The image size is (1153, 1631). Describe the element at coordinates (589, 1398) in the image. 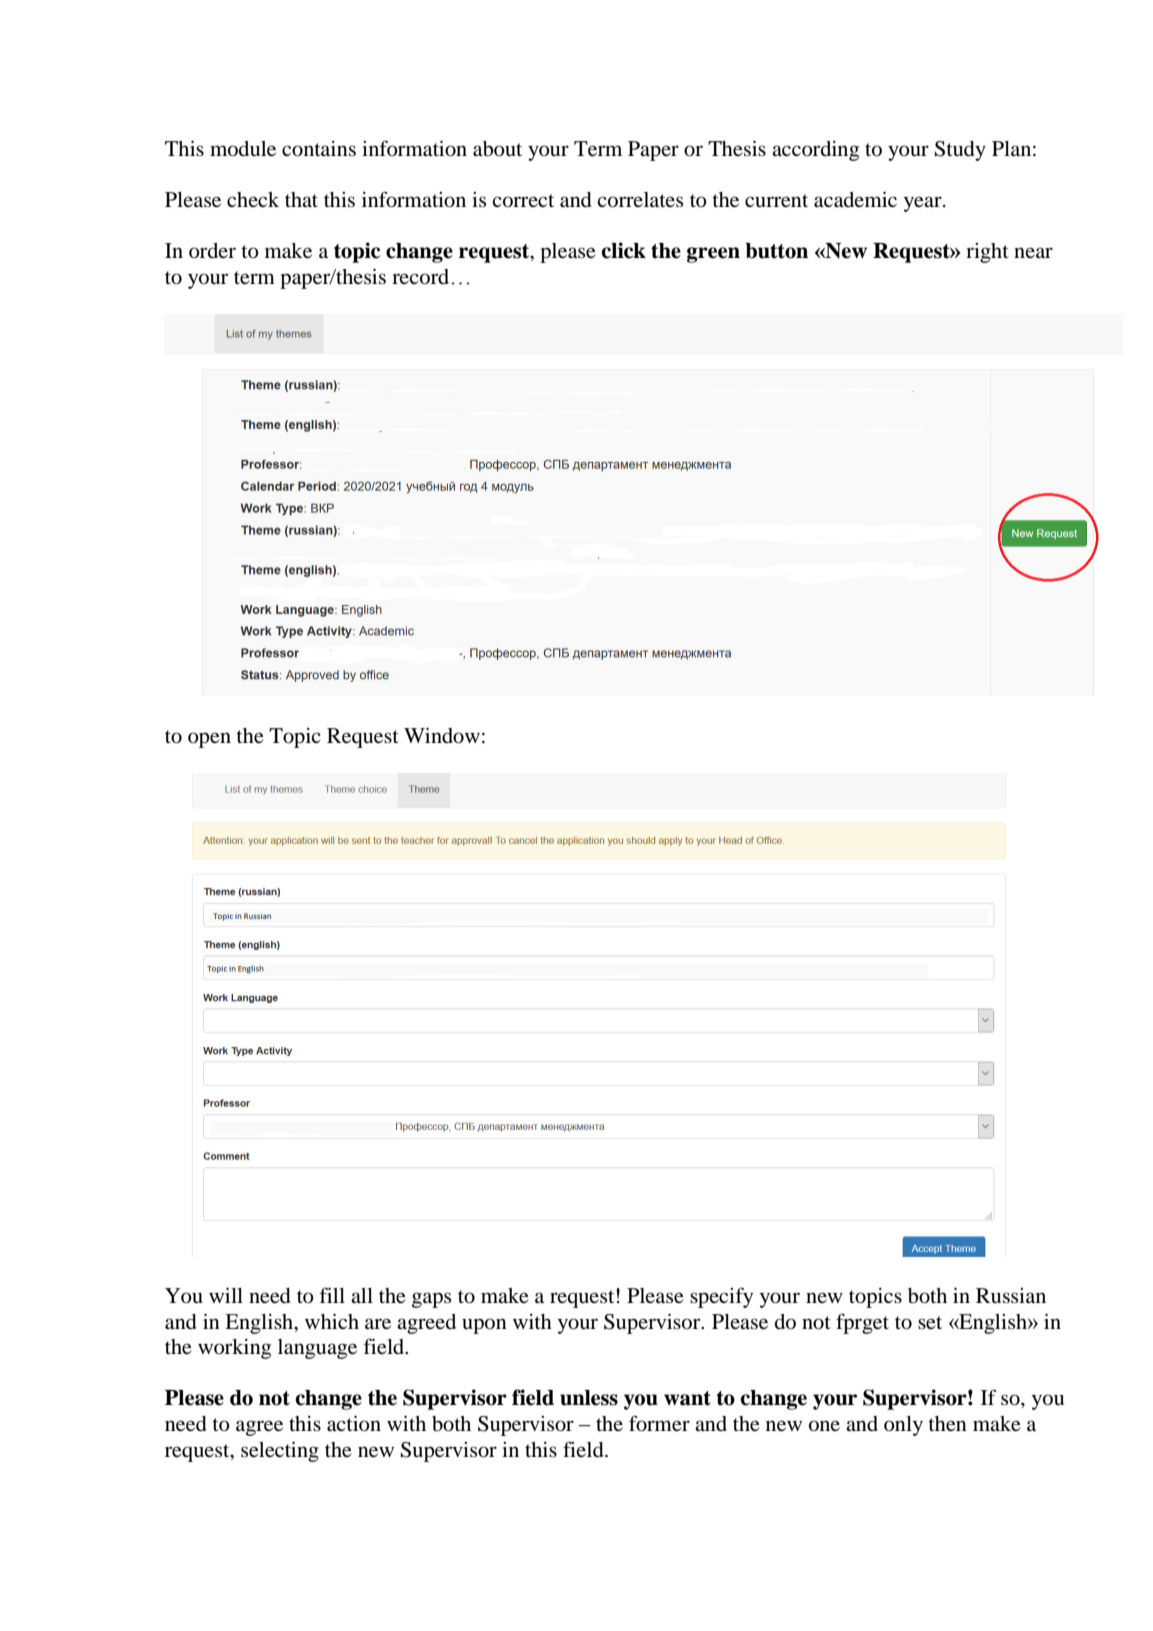

I see `unless` at that location.
